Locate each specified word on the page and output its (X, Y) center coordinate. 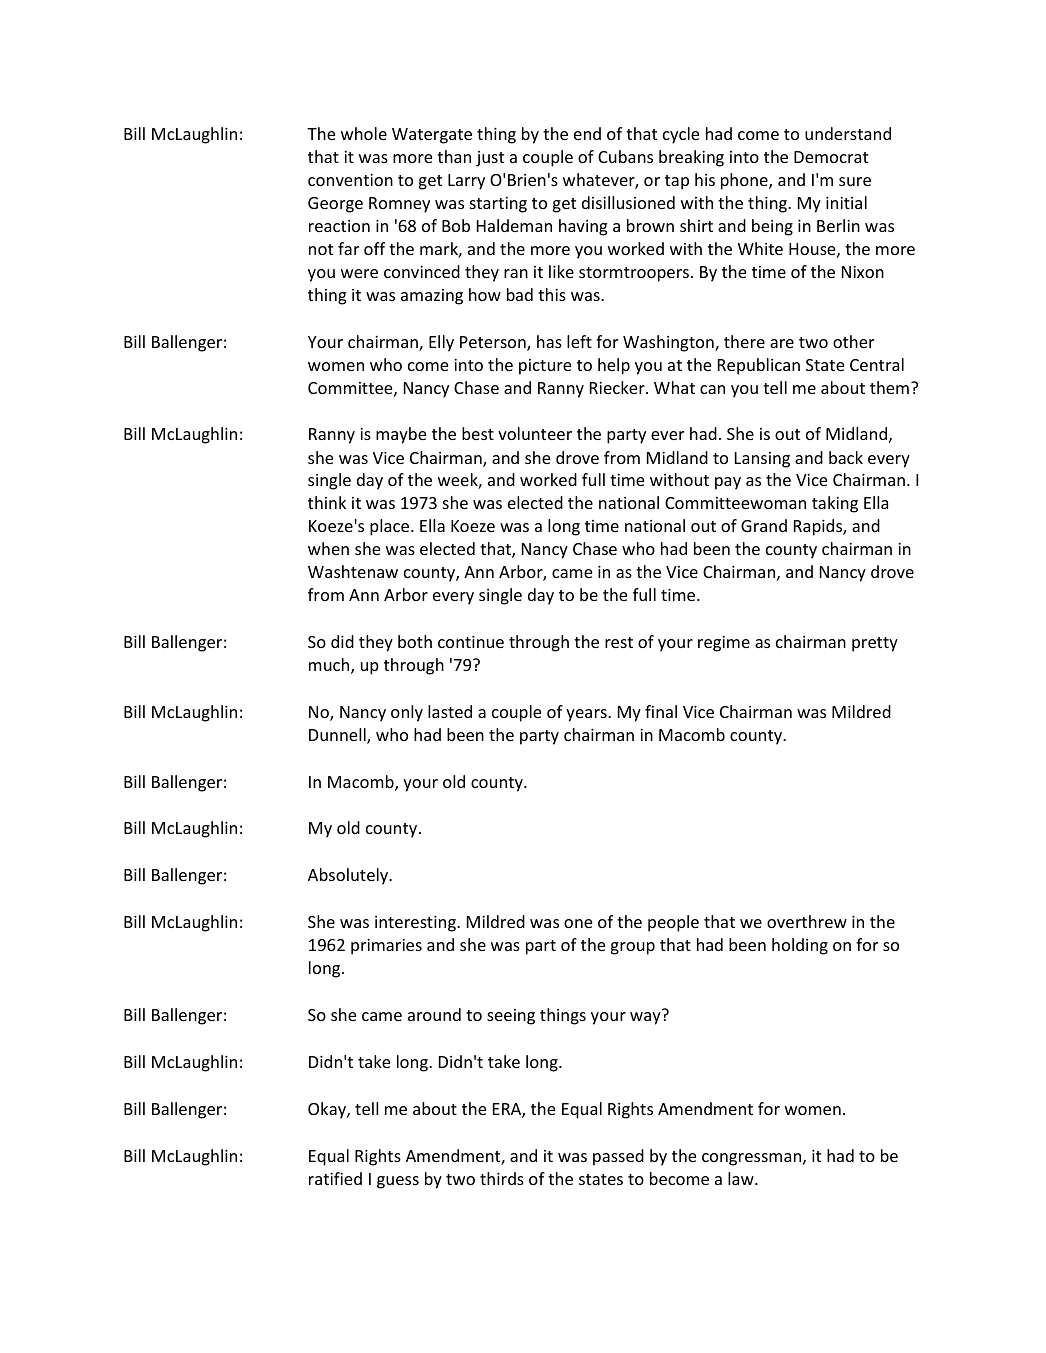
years (587, 715)
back (846, 457)
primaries (386, 947)
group (633, 948)
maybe (401, 435)
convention (350, 180)
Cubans (625, 156)
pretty (875, 644)
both (415, 641)
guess (398, 1182)
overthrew (807, 921)
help (614, 366)
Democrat (831, 157)
